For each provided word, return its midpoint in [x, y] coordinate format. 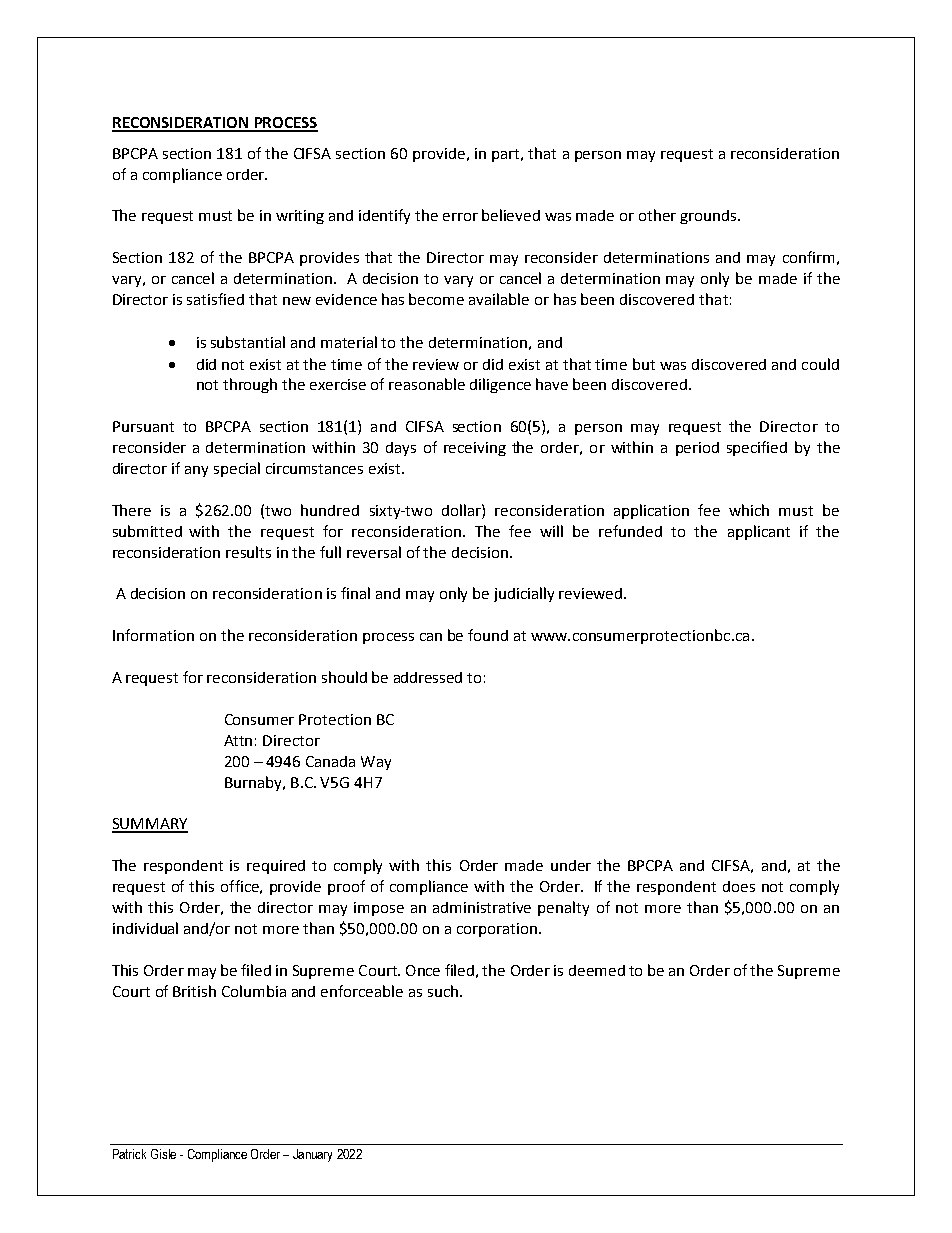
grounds [709, 217]
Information [153, 635]
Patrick [129, 1154]
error [460, 217]
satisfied [215, 299]
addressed [428, 677]
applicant [759, 532]
